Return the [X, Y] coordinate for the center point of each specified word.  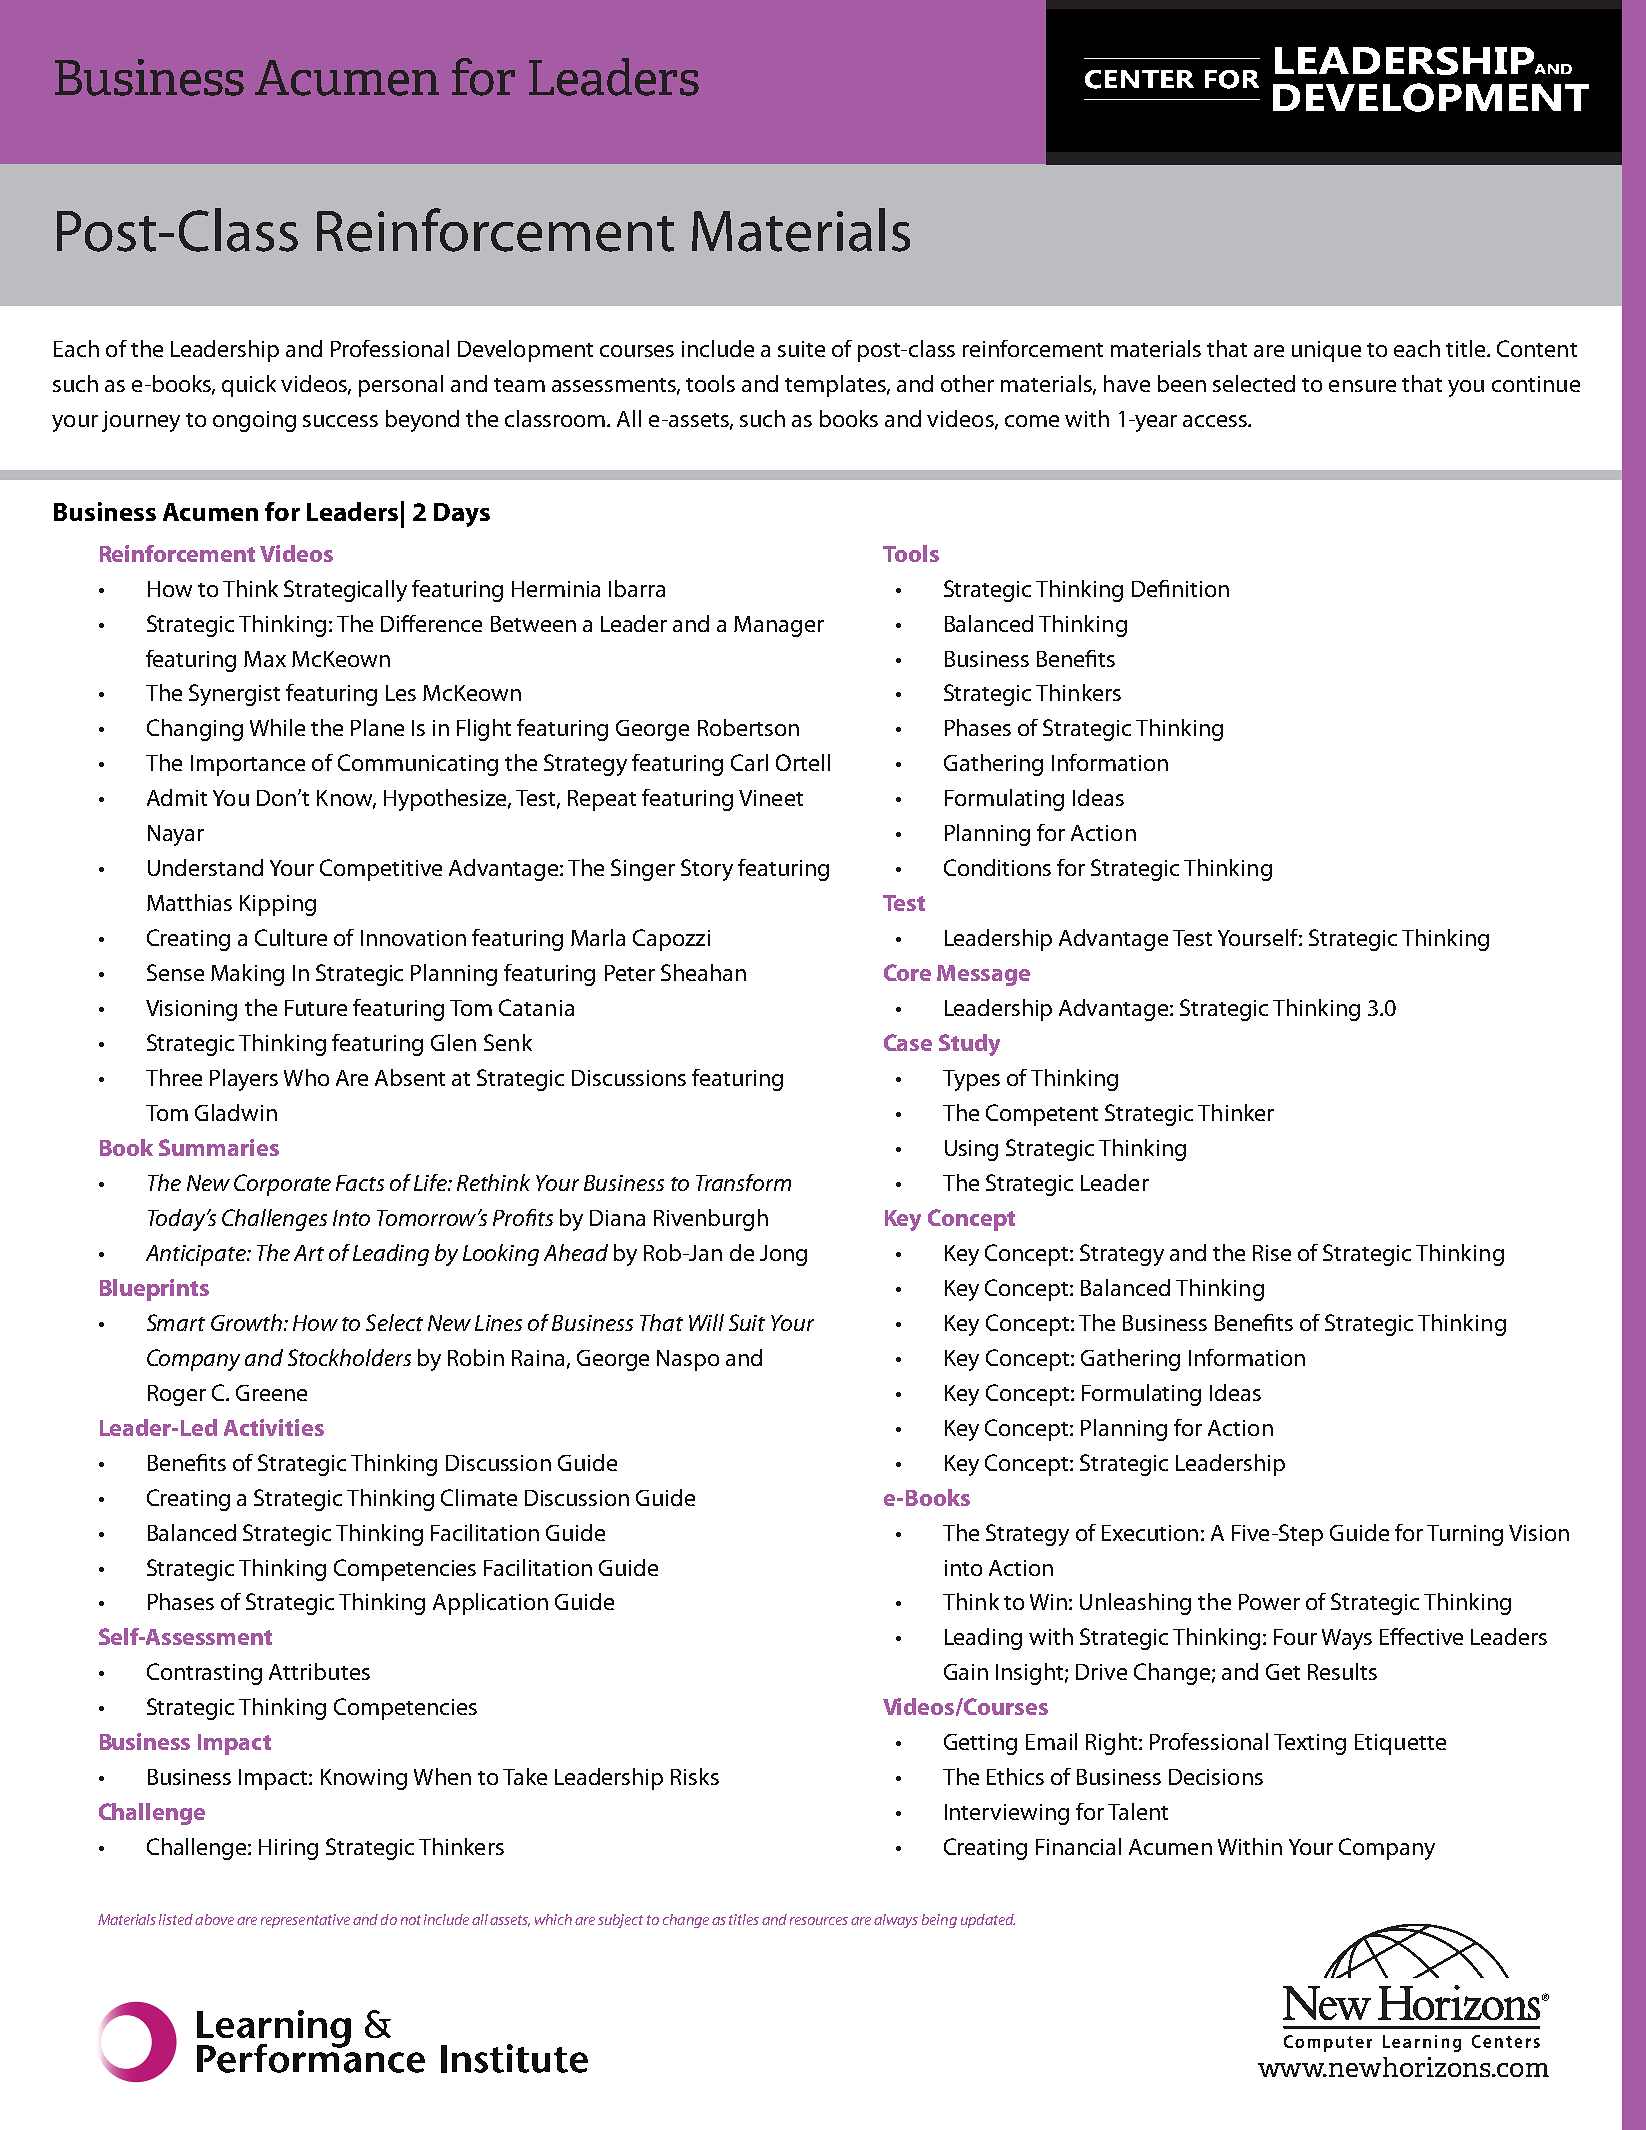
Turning [1465, 1535]
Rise [1272, 1253]
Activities [274, 1427]
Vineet [771, 798]
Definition [1180, 588]
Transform [743, 1182]
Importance [248, 765]
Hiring [288, 1849]
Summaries [219, 1147]
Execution [1150, 1533]
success [340, 421]
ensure [1362, 386]
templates [836, 386]
